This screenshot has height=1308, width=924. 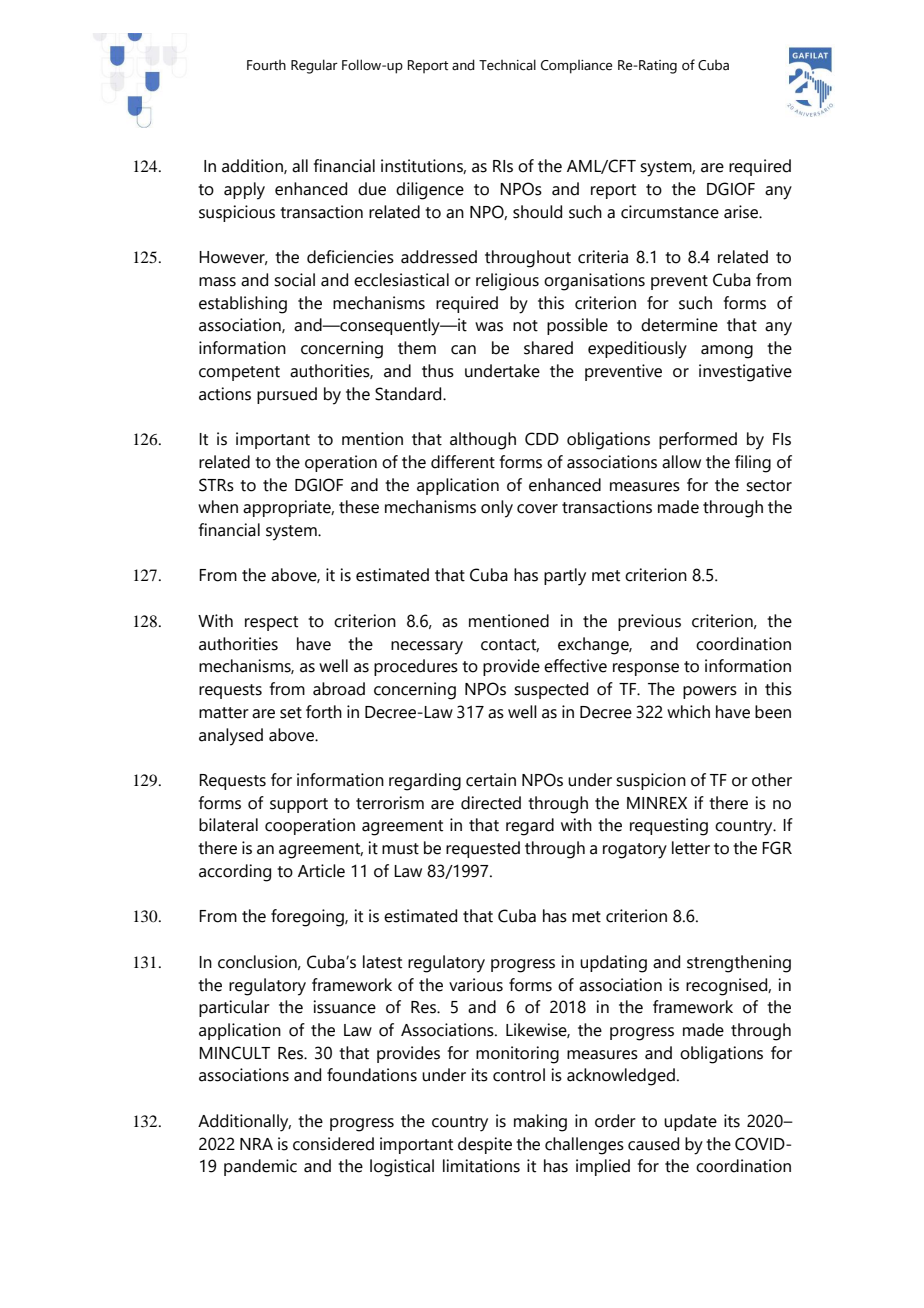 I want to click on despite, so click(x=485, y=1145).
